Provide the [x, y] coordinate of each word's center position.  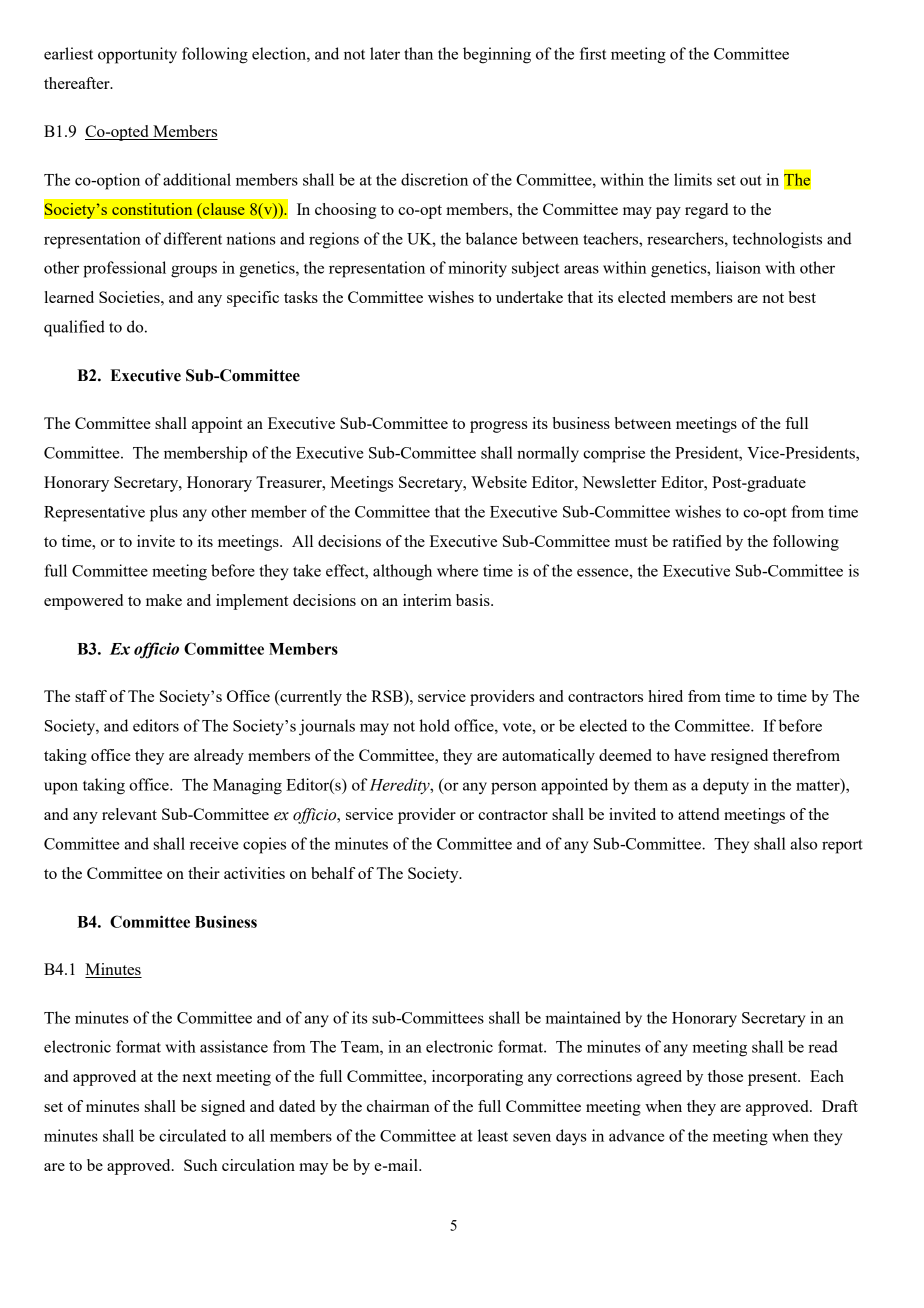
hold [434, 725]
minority [477, 269]
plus [164, 513]
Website [499, 482]
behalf [333, 873]
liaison [738, 267]
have [690, 755]
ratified [697, 541]
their [204, 873]
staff [91, 696]
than [418, 53]
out [751, 180]
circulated [192, 1135]
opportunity [137, 55]
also [803, 843]
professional [124, 269]
